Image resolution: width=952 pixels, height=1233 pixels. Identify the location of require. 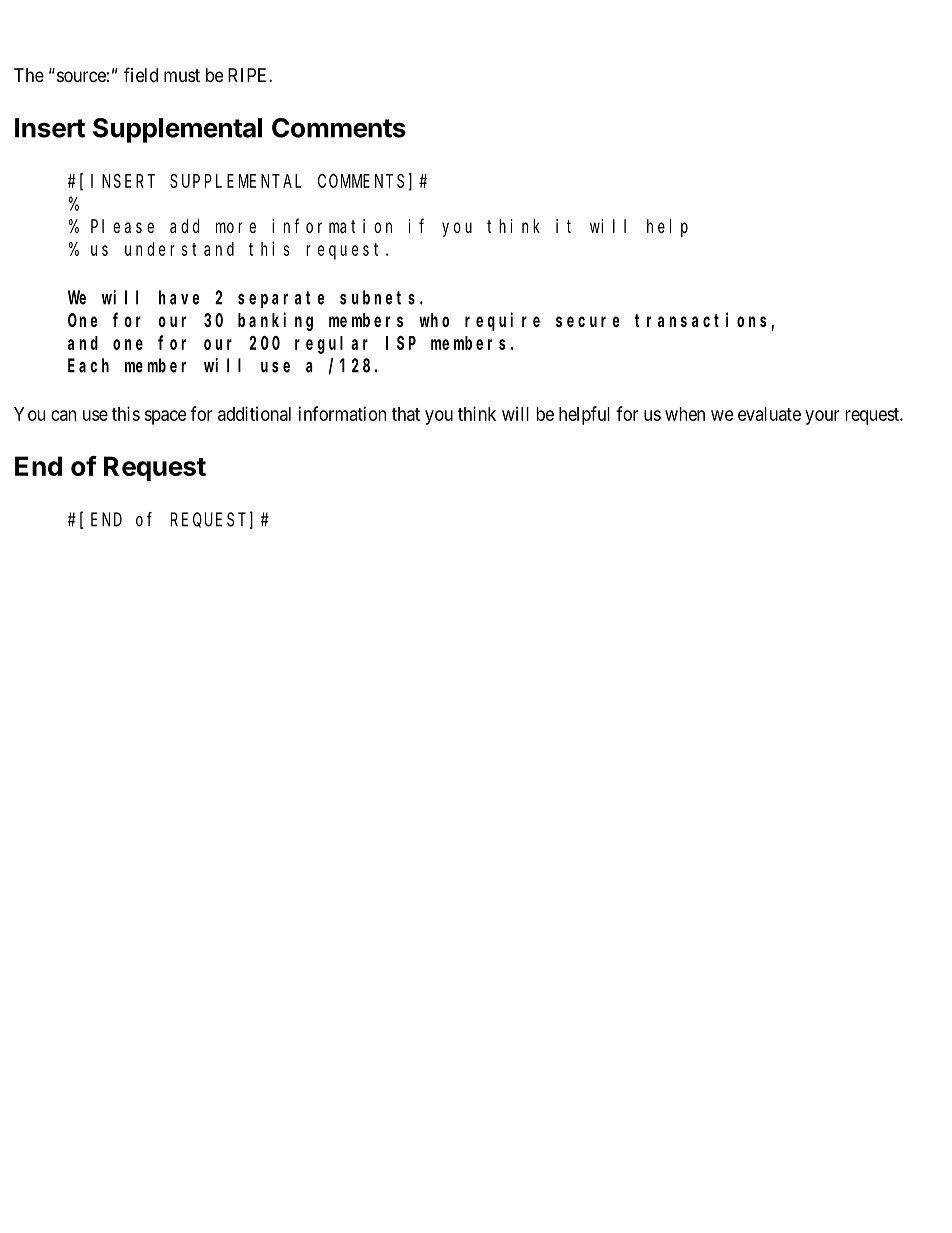
(502, 321).
